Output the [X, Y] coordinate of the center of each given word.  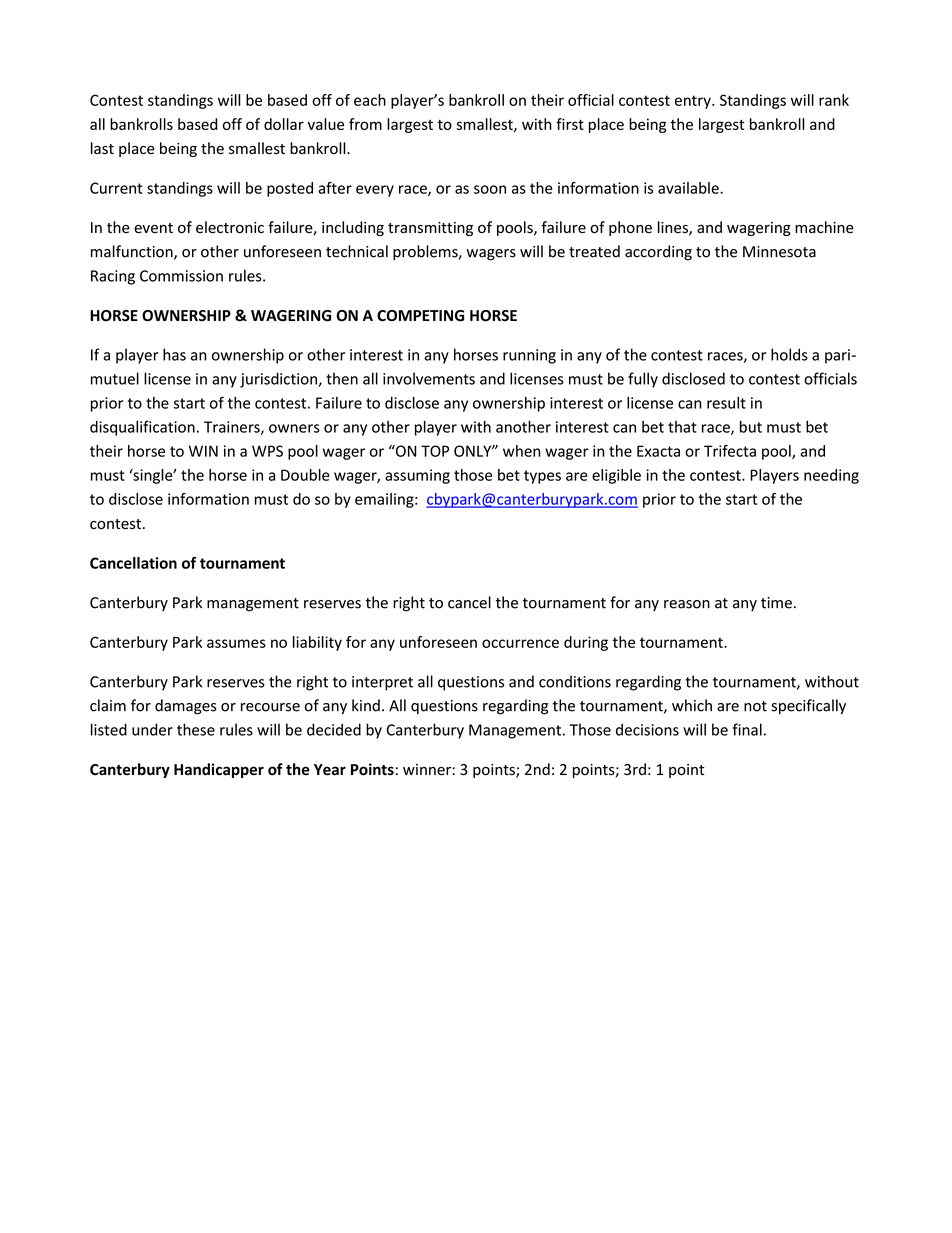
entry [694, 102]
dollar [284, 124]
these [196, 729]
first [570, 124]
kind [366, 705]
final [747, 729]
